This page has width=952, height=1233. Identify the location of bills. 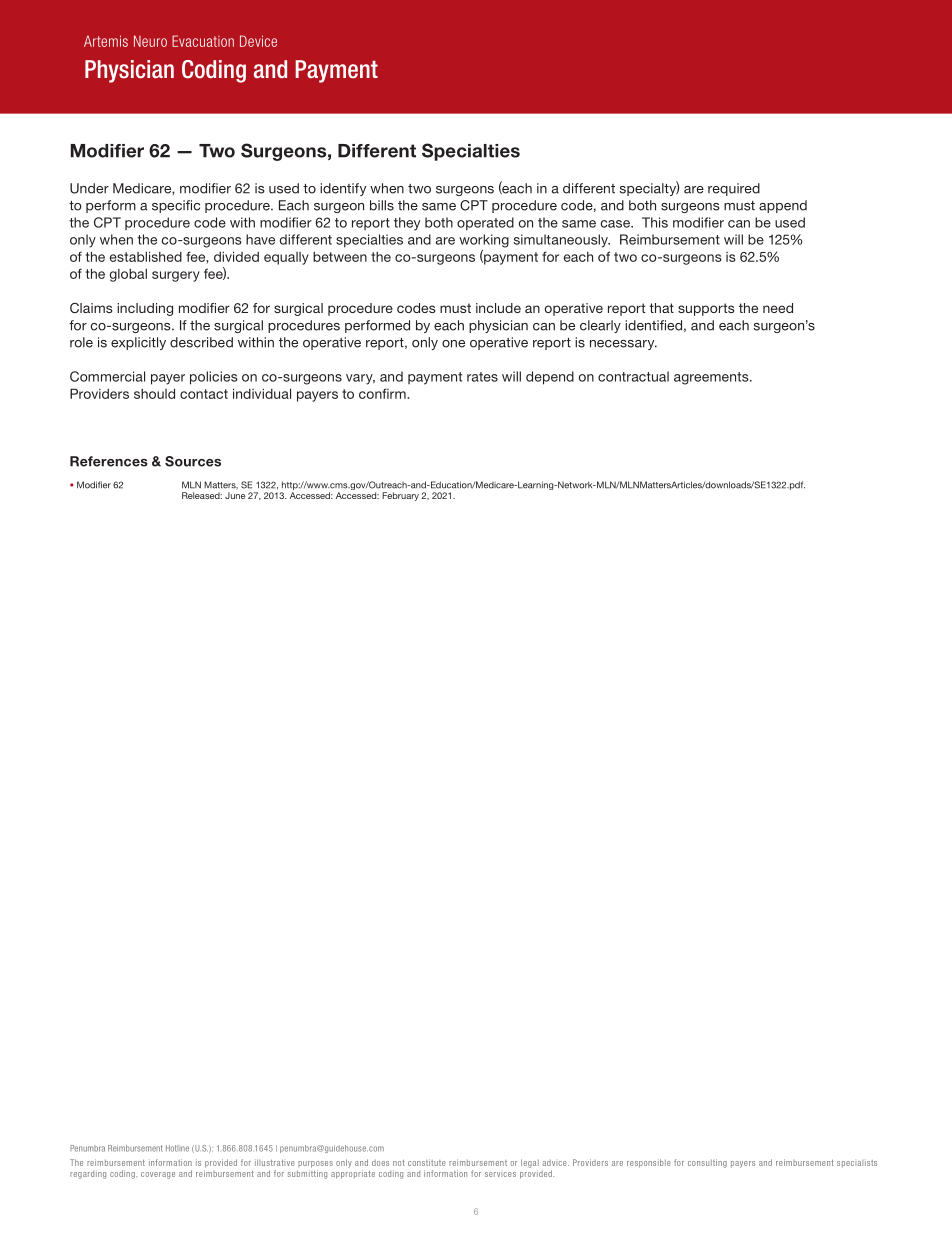
(382, 205).
